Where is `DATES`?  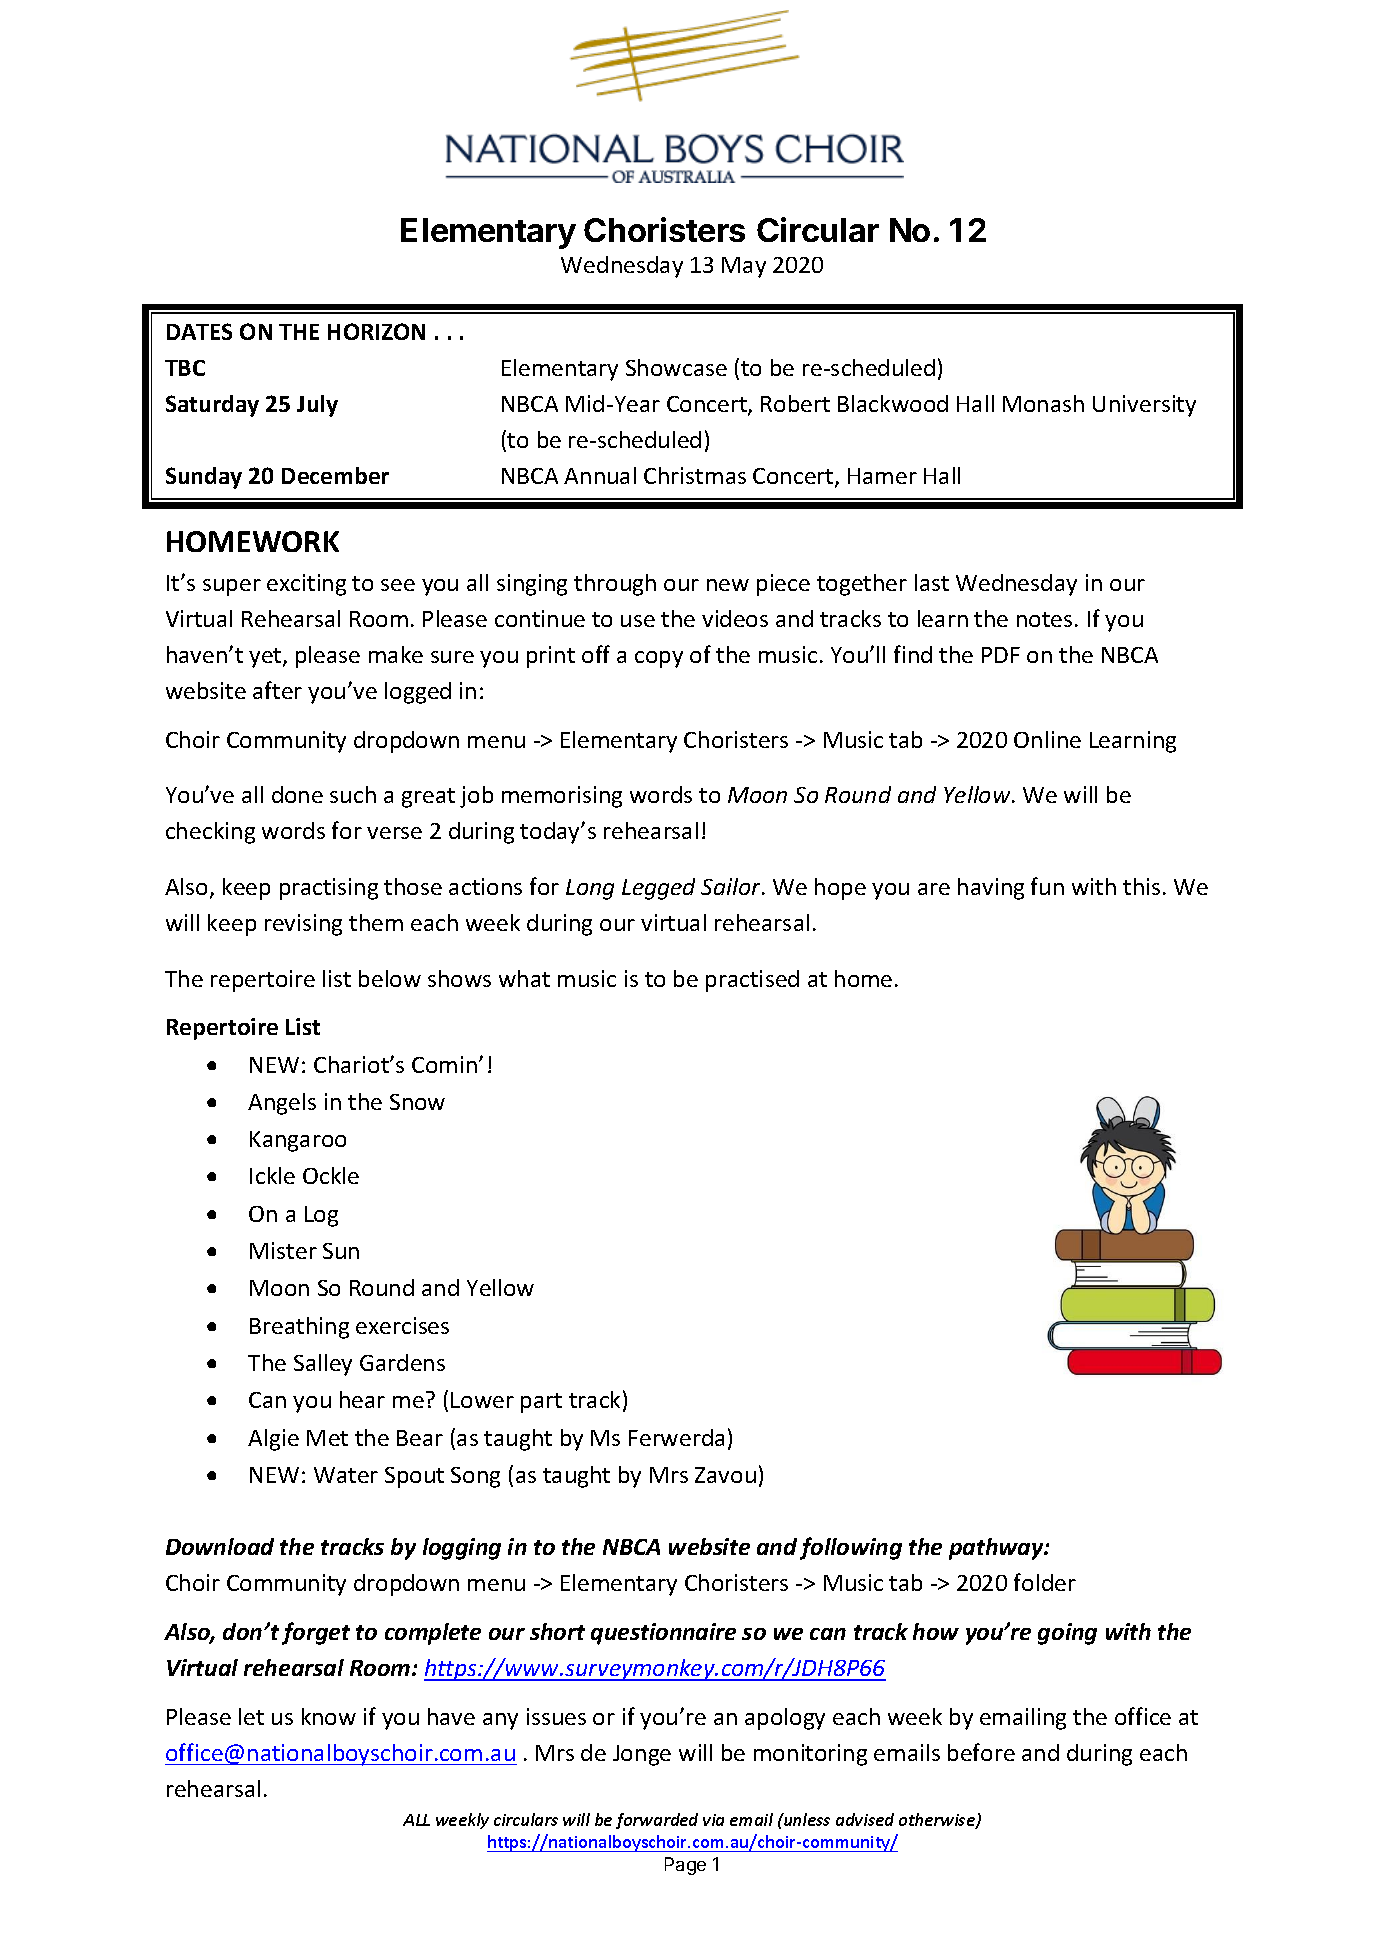 DATES is located at coordinates (199, 331).
